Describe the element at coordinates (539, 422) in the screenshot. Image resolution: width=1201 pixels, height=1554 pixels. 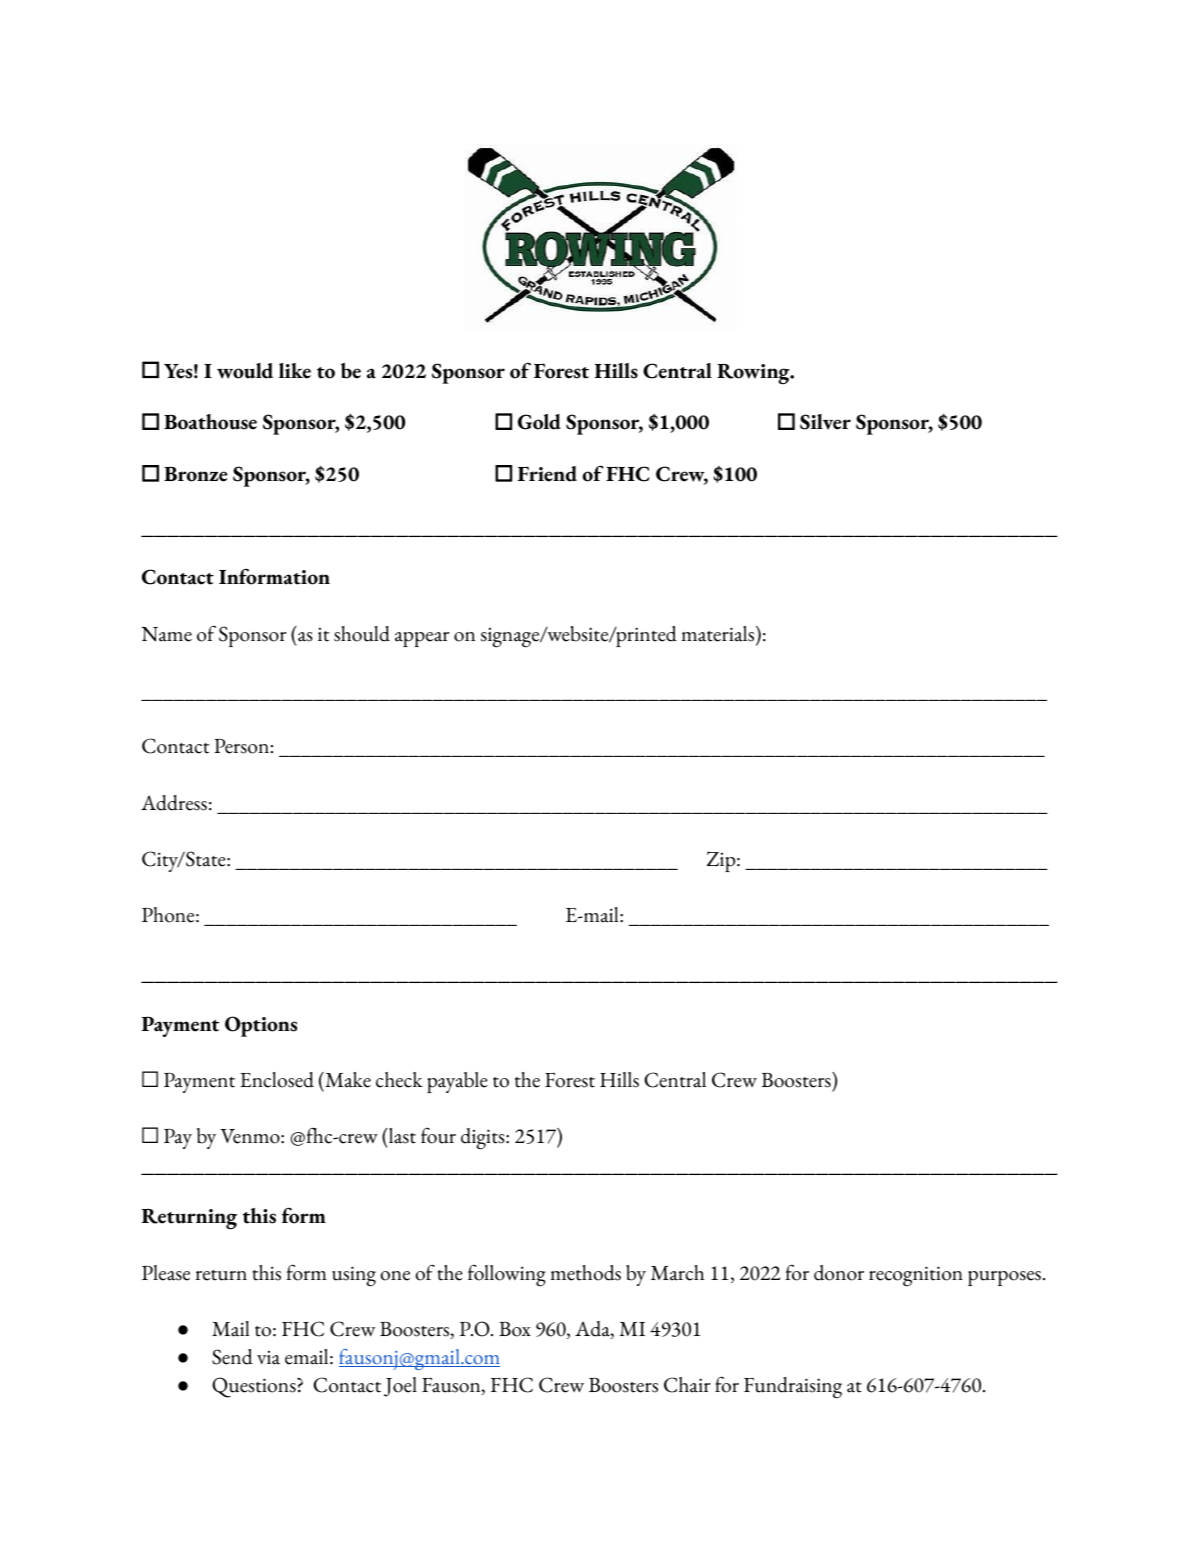
I see `Gold` at that location.
